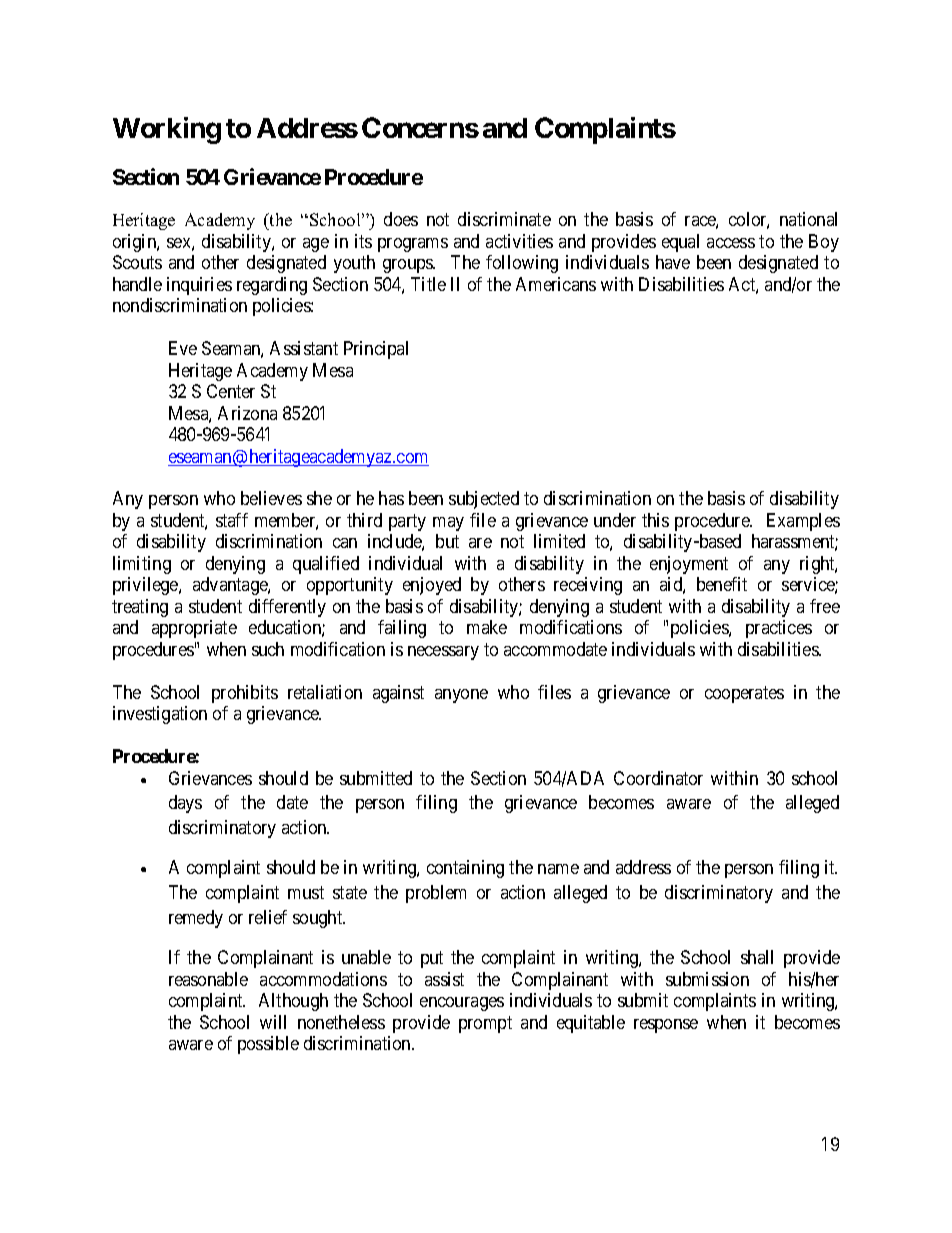 The image size is (952, 1233). Describe the element at coordinates (273, 1022) in the screenshot. I see `will` at that location.
